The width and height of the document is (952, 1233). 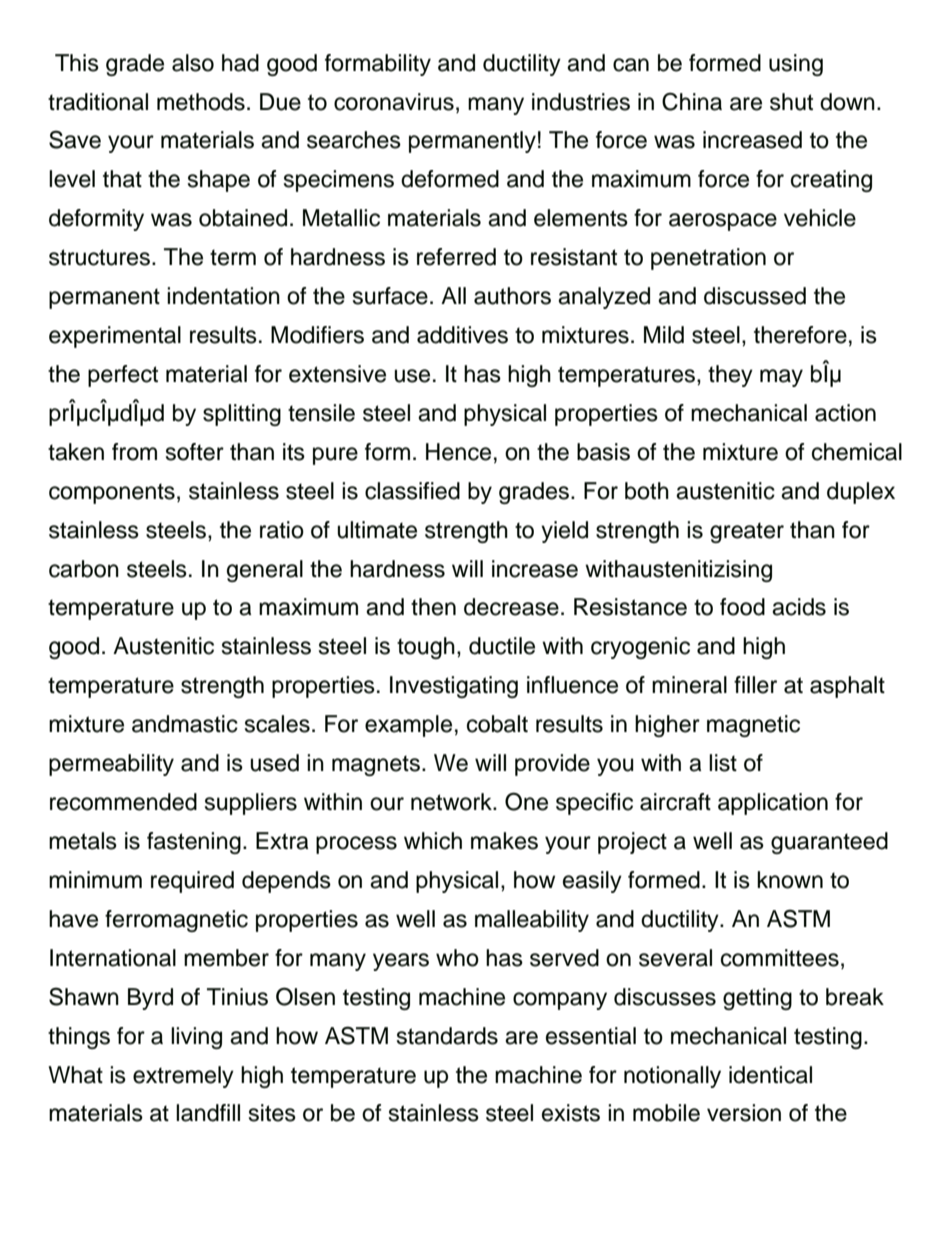 I want to click on shut, so click(x=791, y=102).
